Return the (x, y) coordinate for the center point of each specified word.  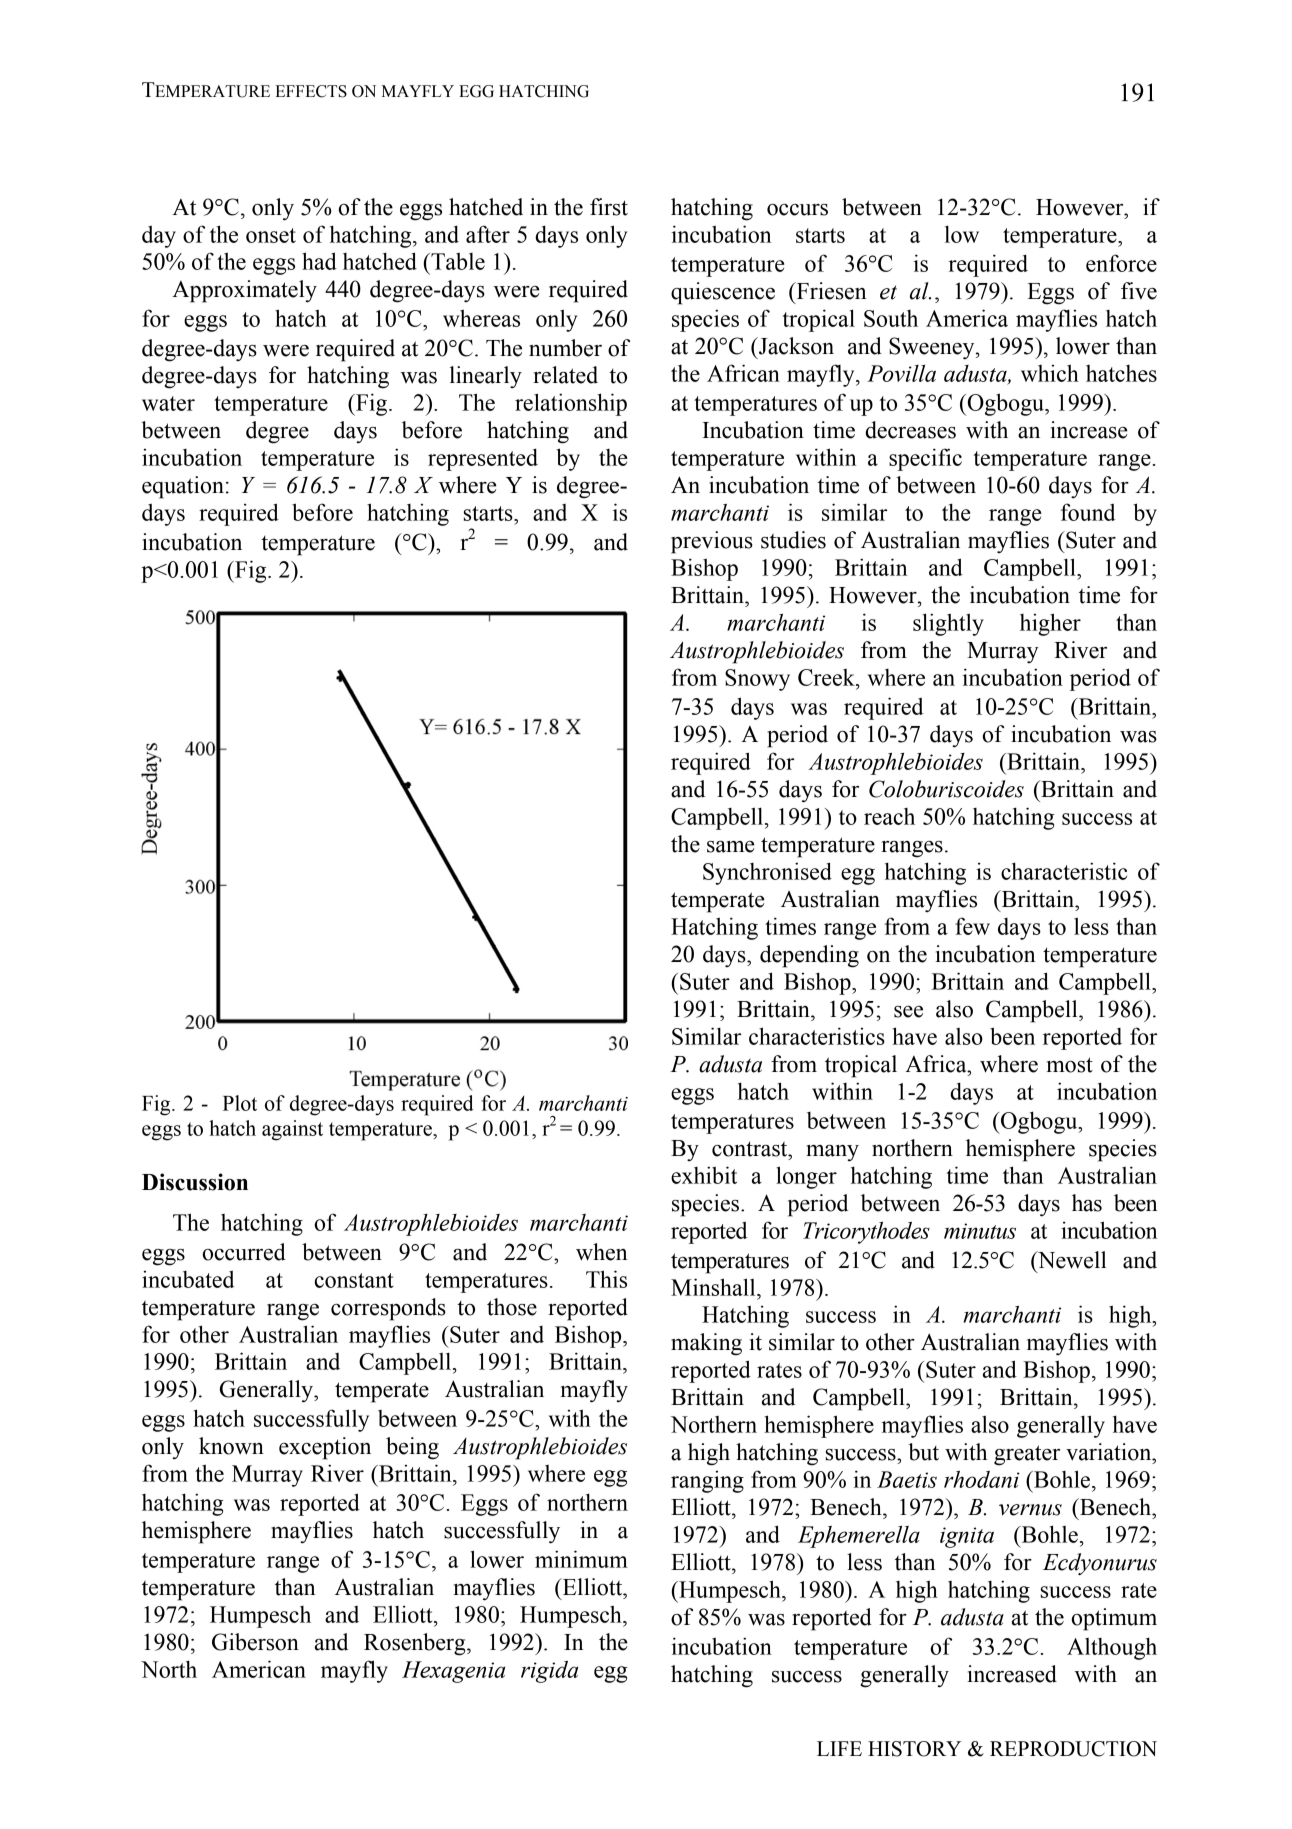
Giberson (255, 1642)
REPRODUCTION (1073, 1749)
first (609, 207)
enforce (1121, 263)
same (731, 847)
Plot (240, 1103)
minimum (581, 1559)
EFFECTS (311, 91)
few (972, 926)
